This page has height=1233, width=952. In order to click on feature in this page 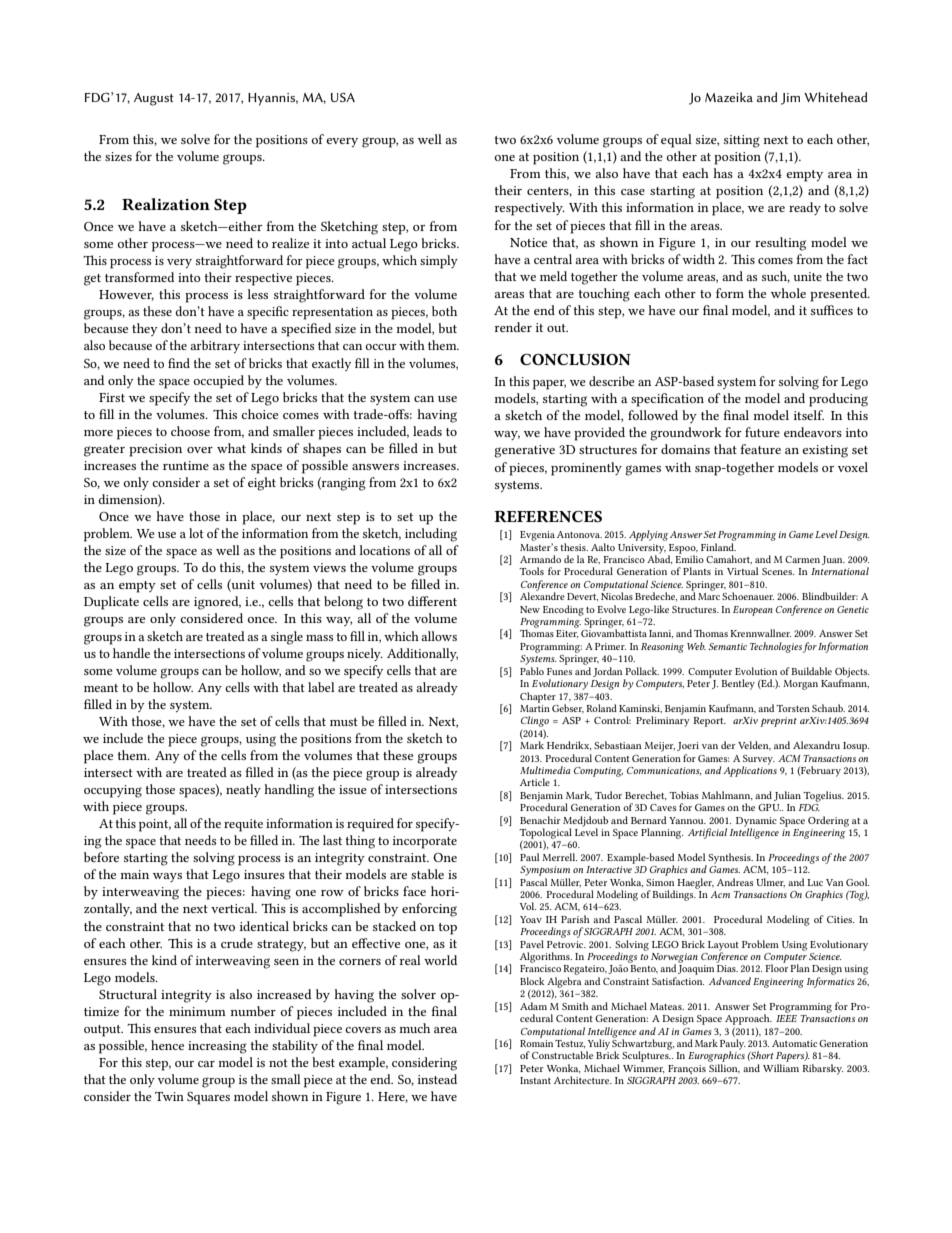, I will do `click(760, 449)`.
